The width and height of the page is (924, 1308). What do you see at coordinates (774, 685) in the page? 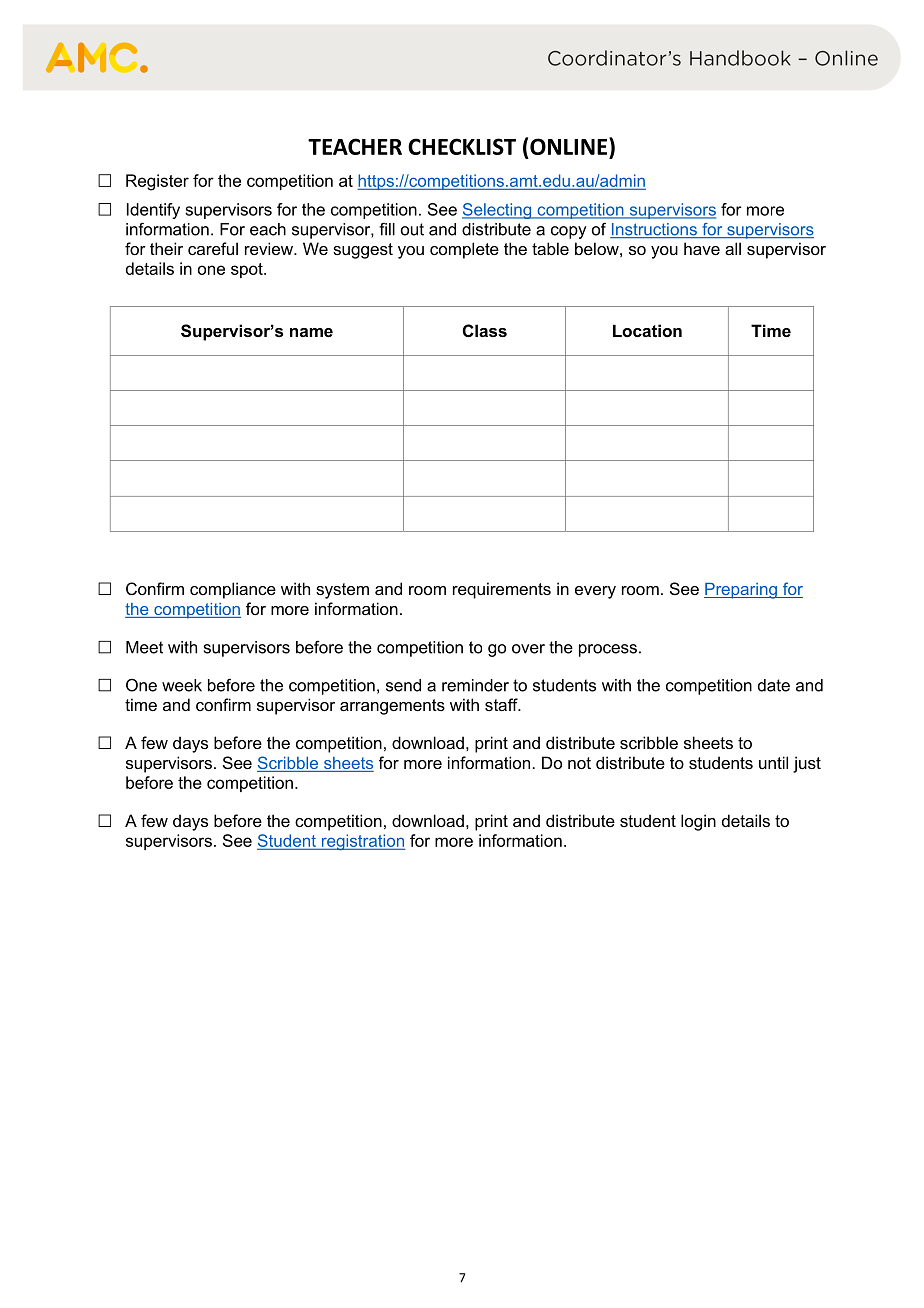
I see `date` at bounding box center [774, 685].
